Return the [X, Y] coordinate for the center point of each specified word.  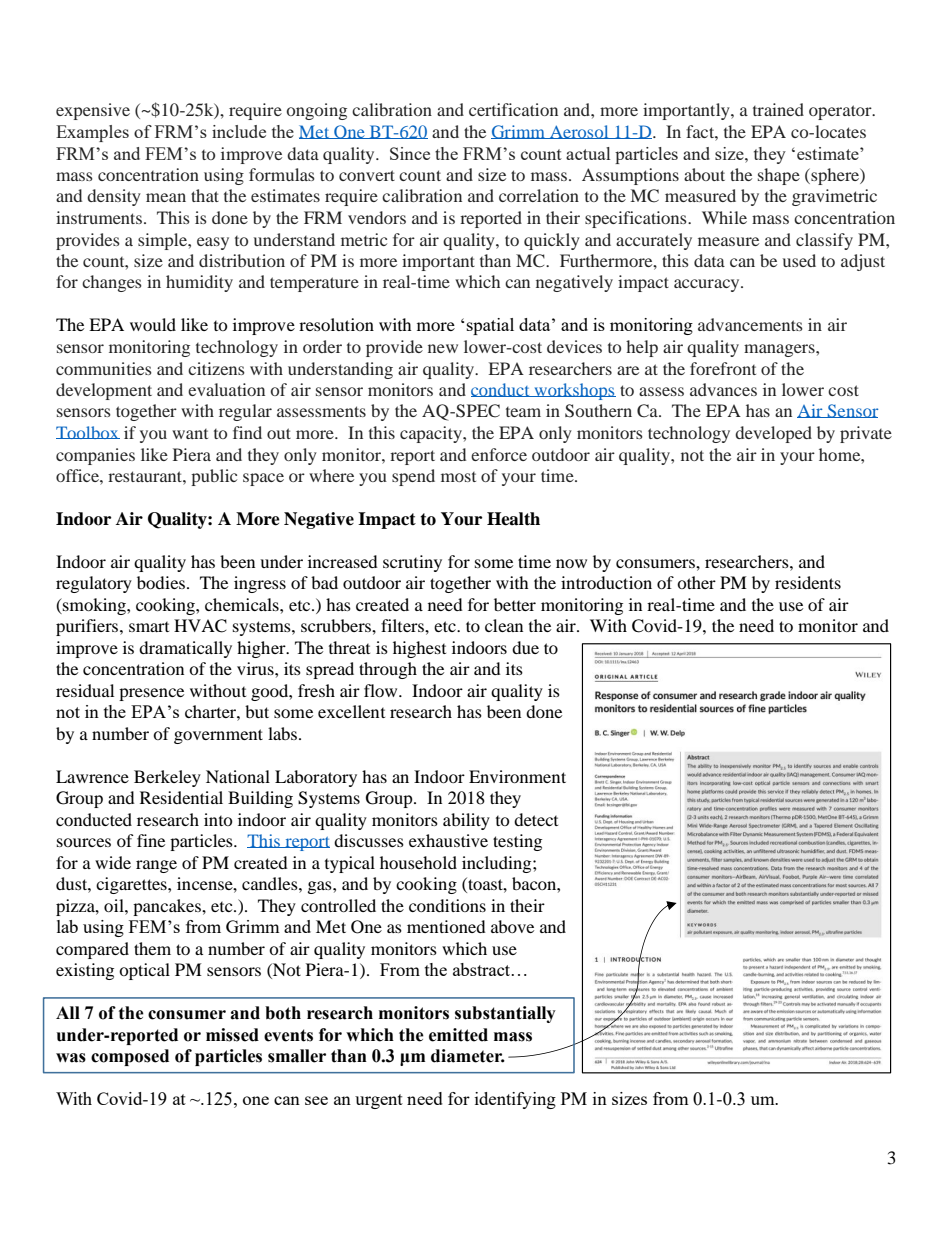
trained [778, 109]
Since [410, 153]
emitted [458, 1035]
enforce [499, 454]
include [239, 131]
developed [773, 434]
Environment [517, 776]
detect [536, 819]
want [190, 434]
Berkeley [167, 778]
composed [130, 1057]
